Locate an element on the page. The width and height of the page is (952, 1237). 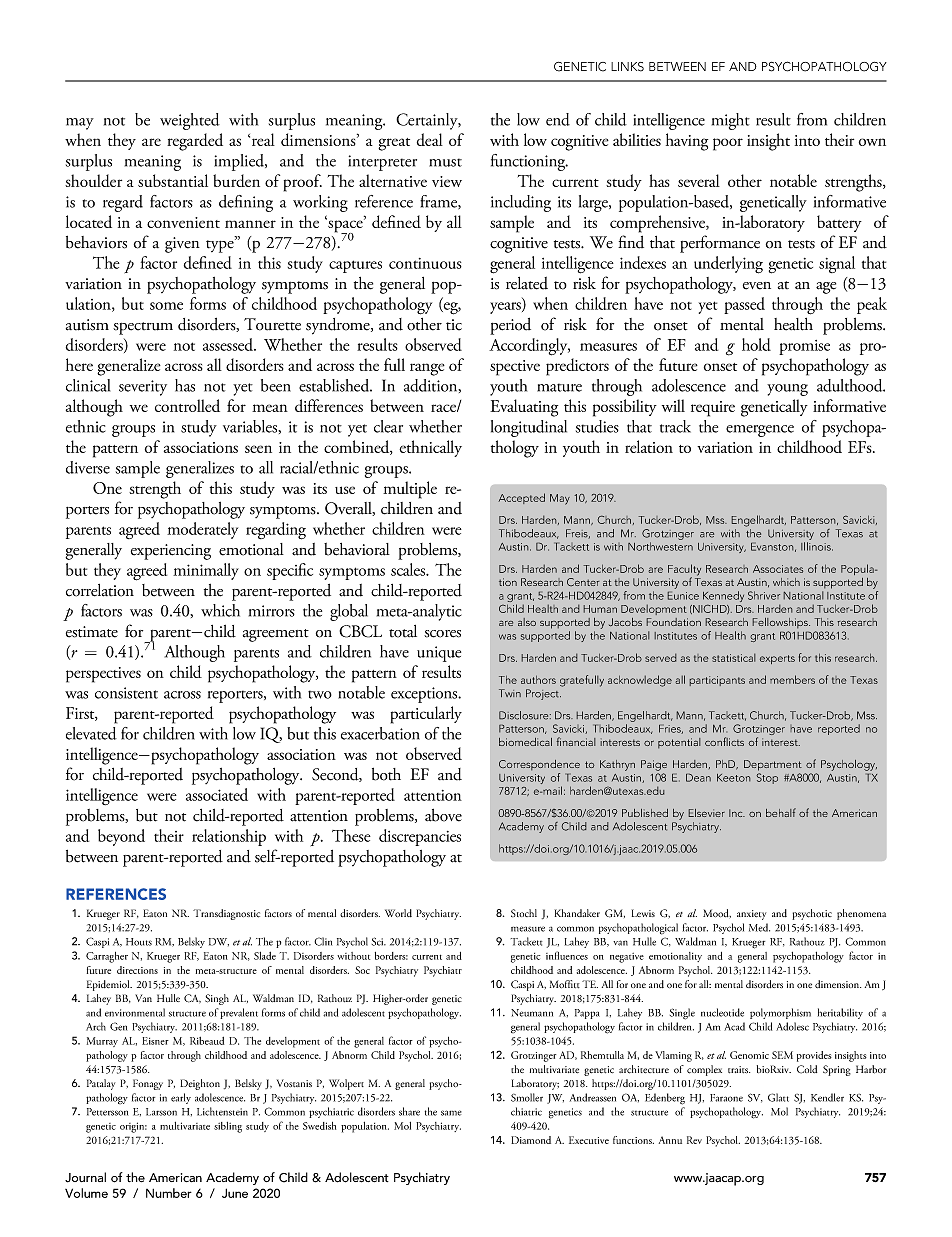
passed is located at coordinates (744, 305).
